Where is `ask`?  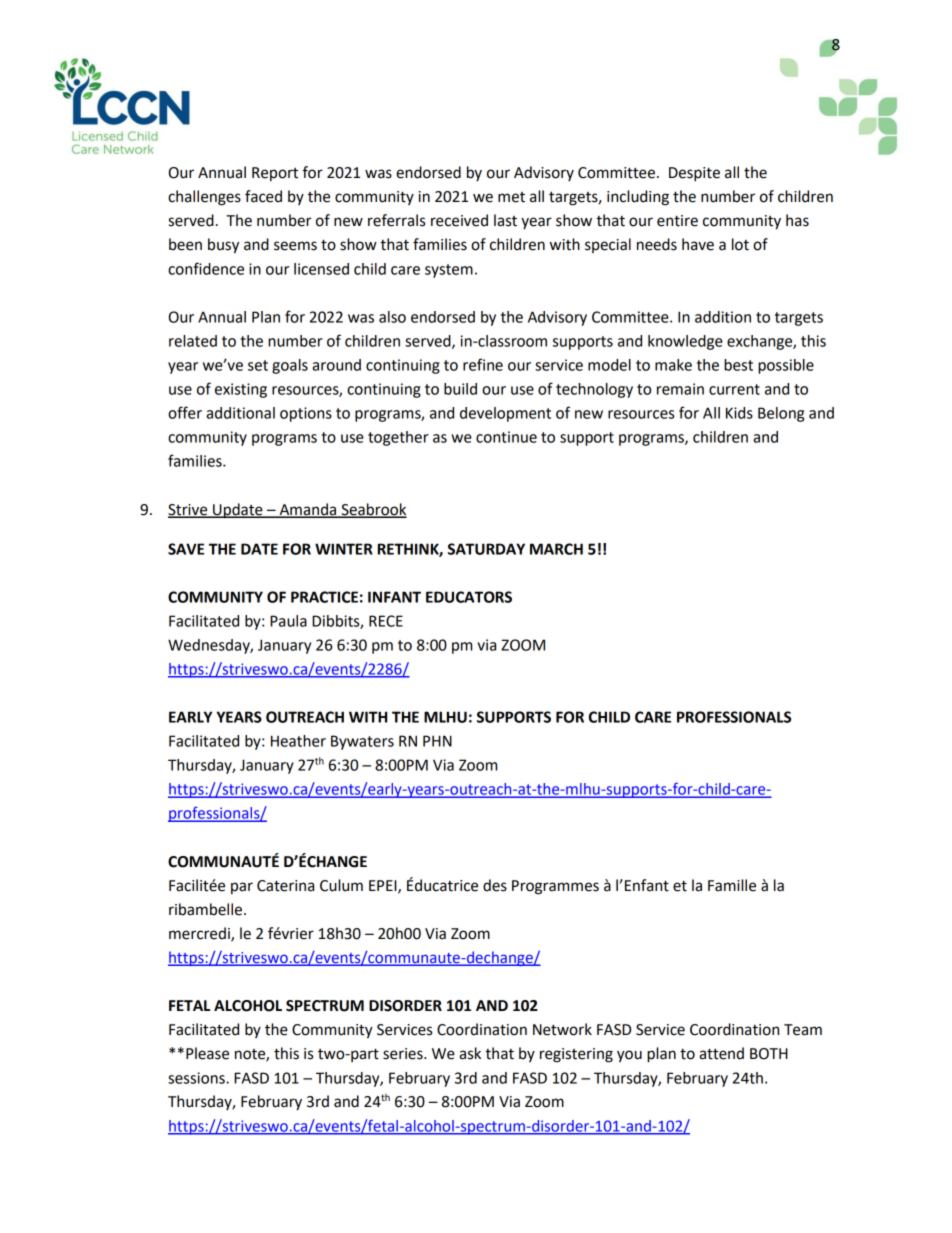 ask is located at coordinates (470, 1053).
